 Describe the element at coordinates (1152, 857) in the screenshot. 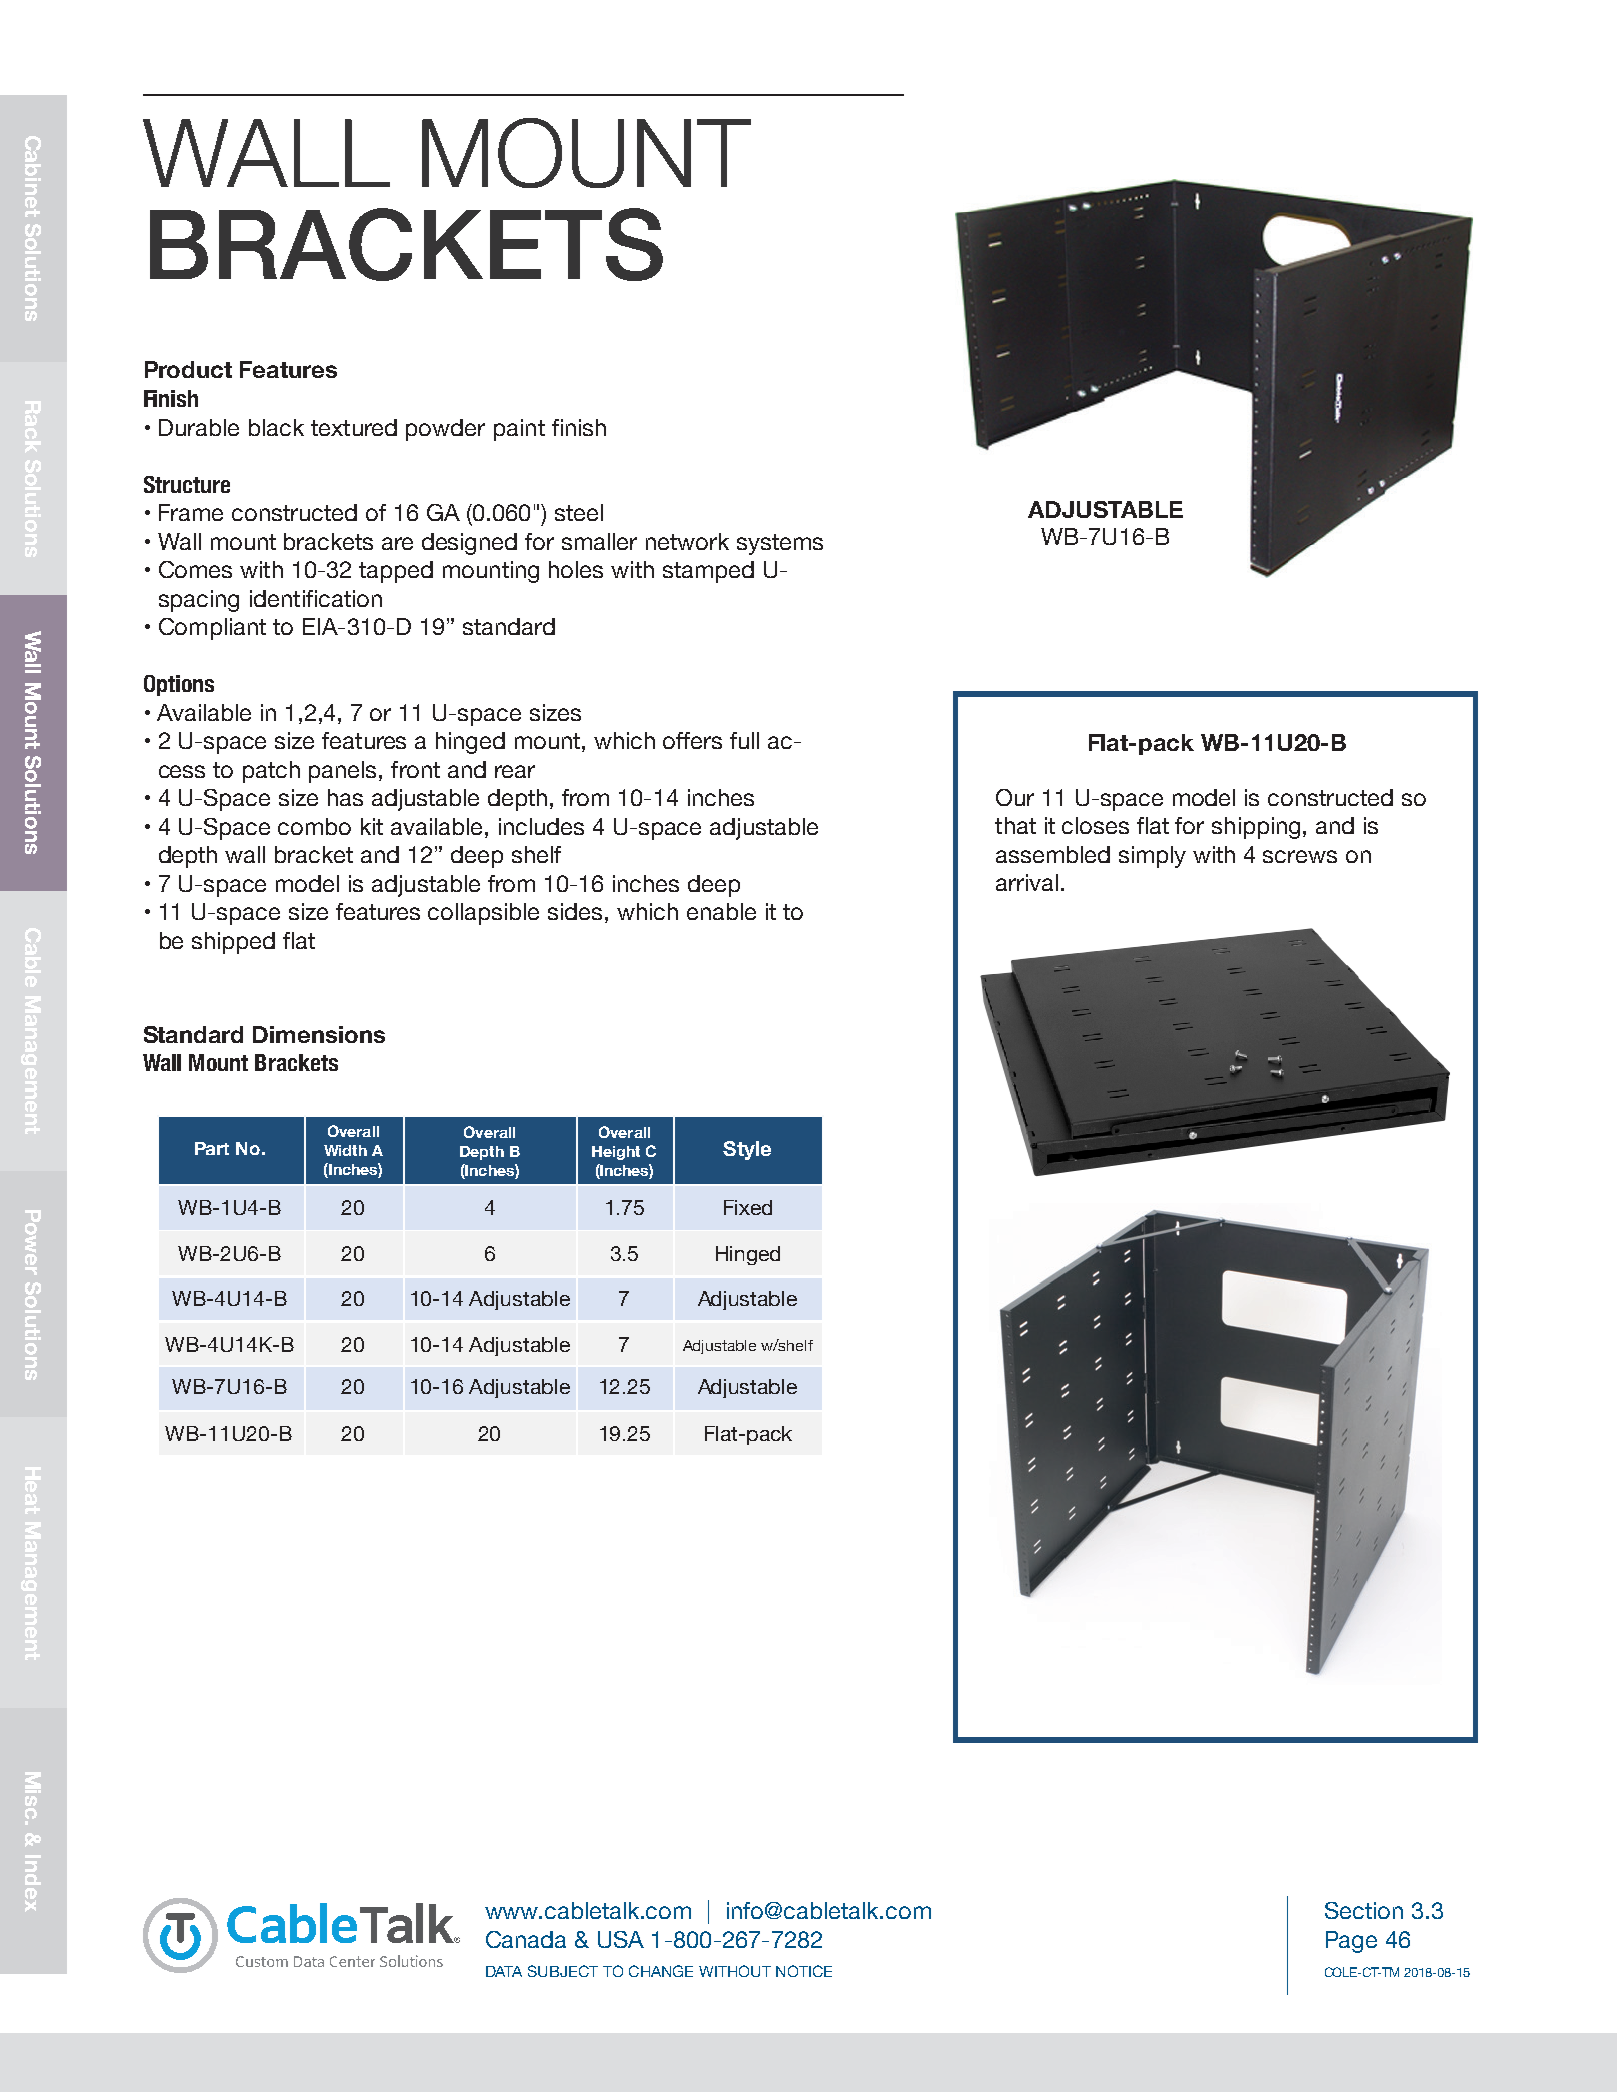

I see `simply` at that location.
